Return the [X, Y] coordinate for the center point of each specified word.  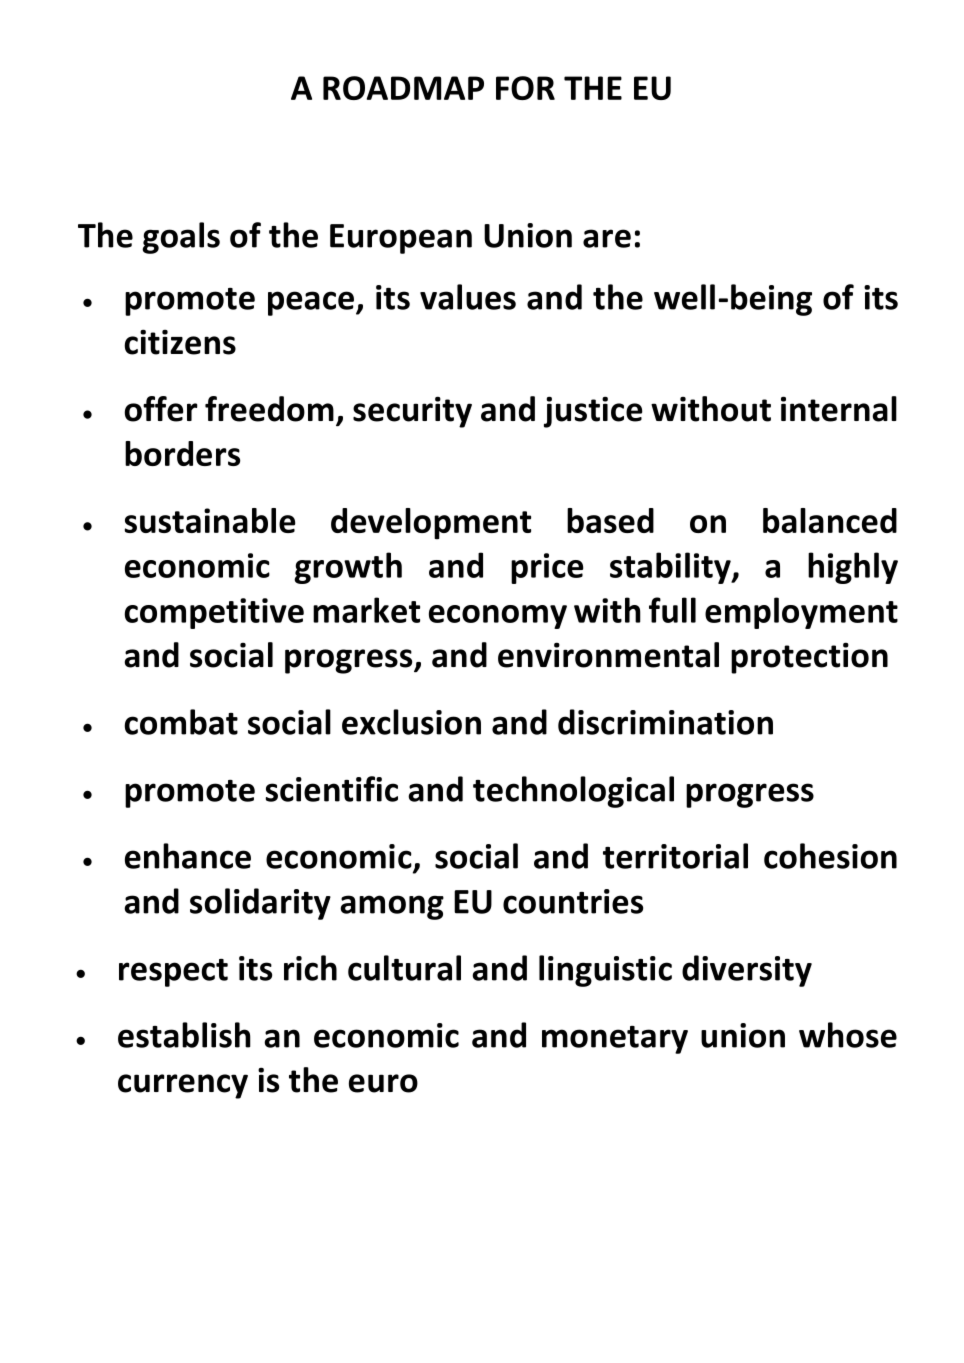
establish [184, 1035]
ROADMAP [403, 88]
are [607, 238]
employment [801, 613]
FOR [525, 88]
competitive [214, 613]
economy [498, 617]
